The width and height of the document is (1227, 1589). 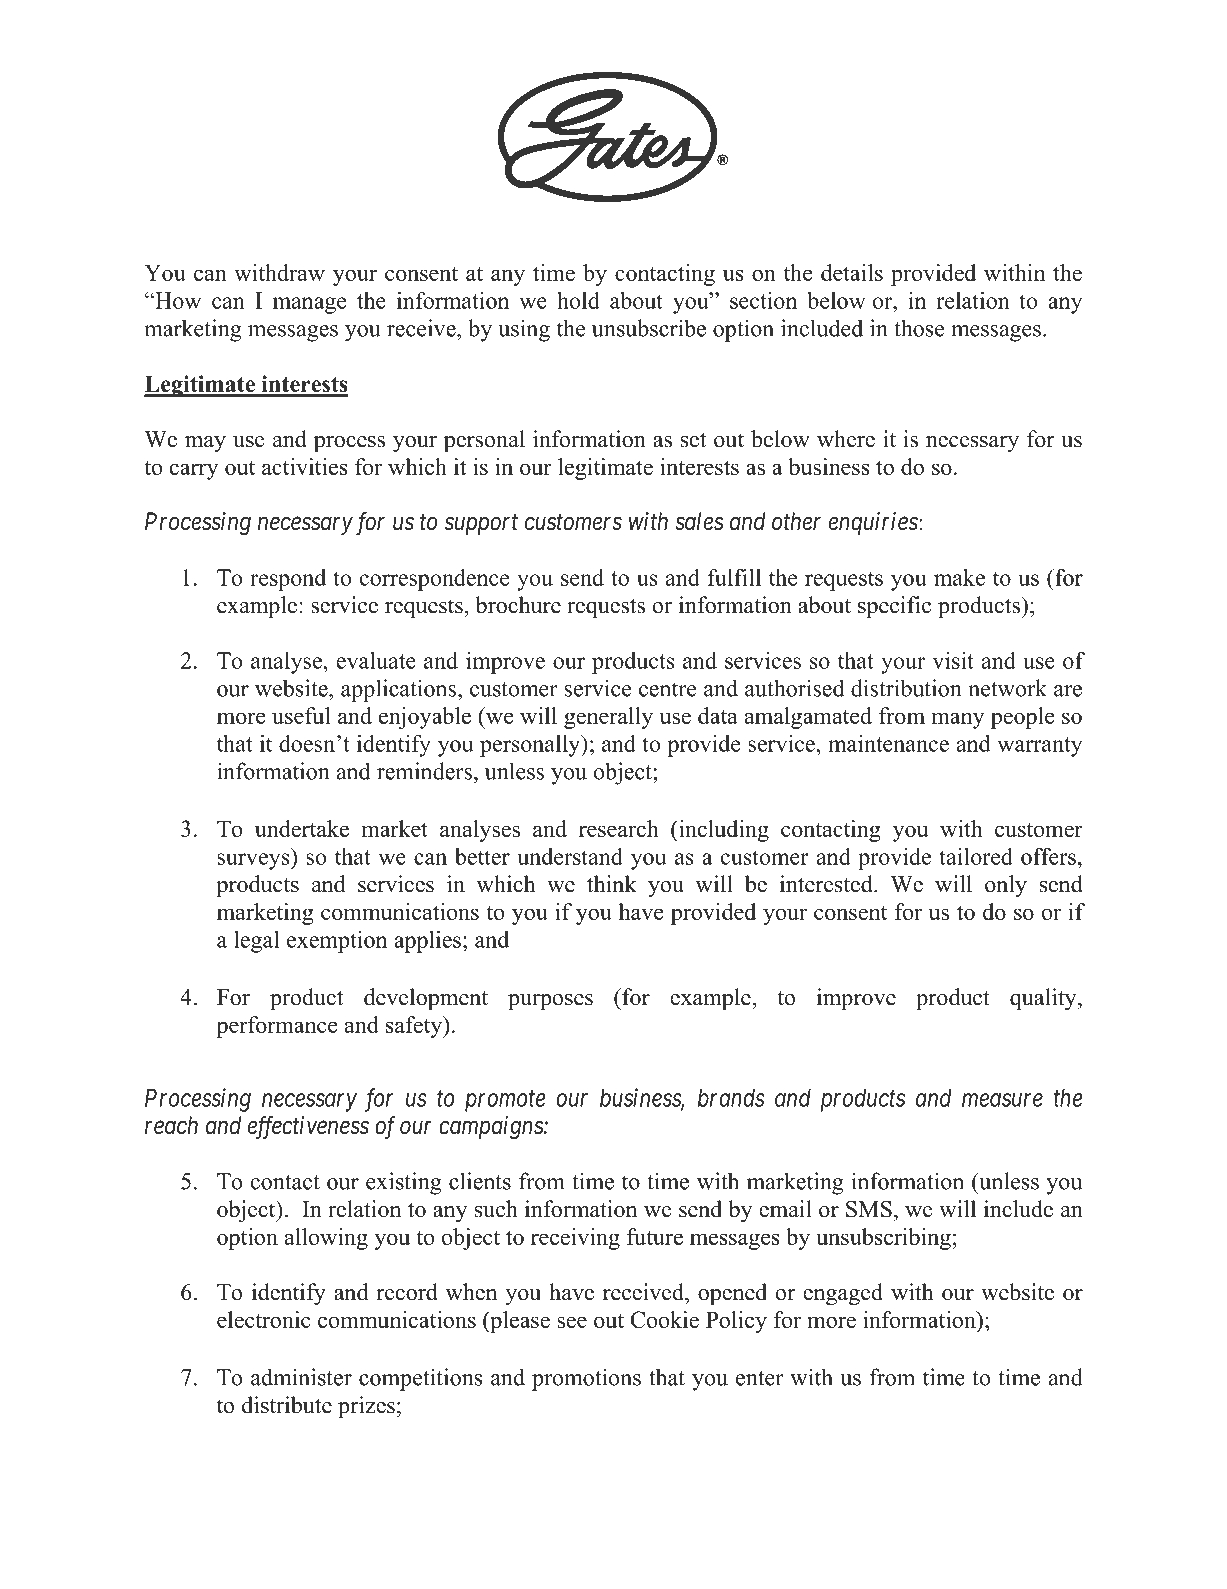 What do you see at coordinates (308, 1127) in the document?
I see `effectiveness` at bounding box center [308, 1127].
